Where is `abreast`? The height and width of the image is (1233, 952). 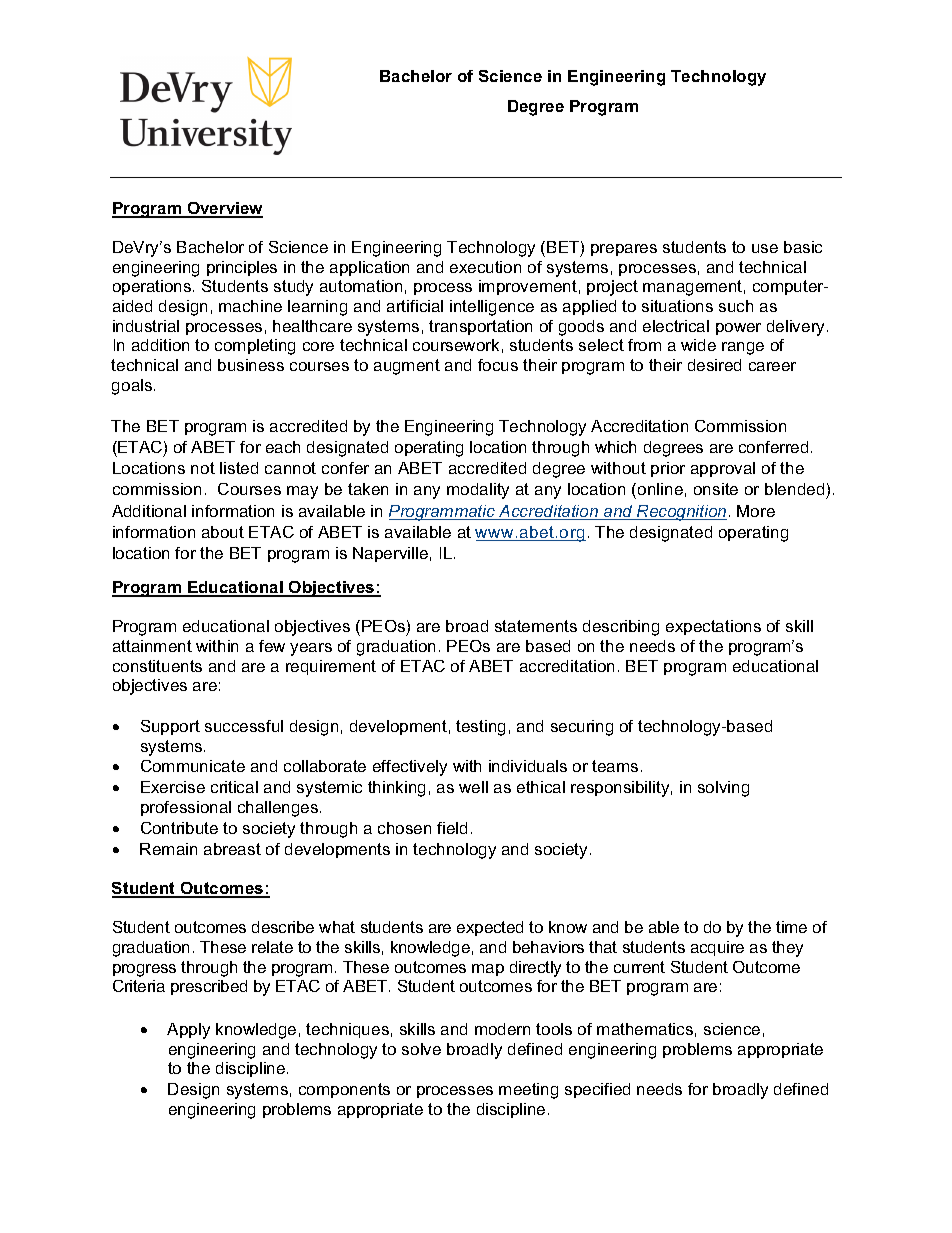
abreast is located at coordinates (232, 849).
